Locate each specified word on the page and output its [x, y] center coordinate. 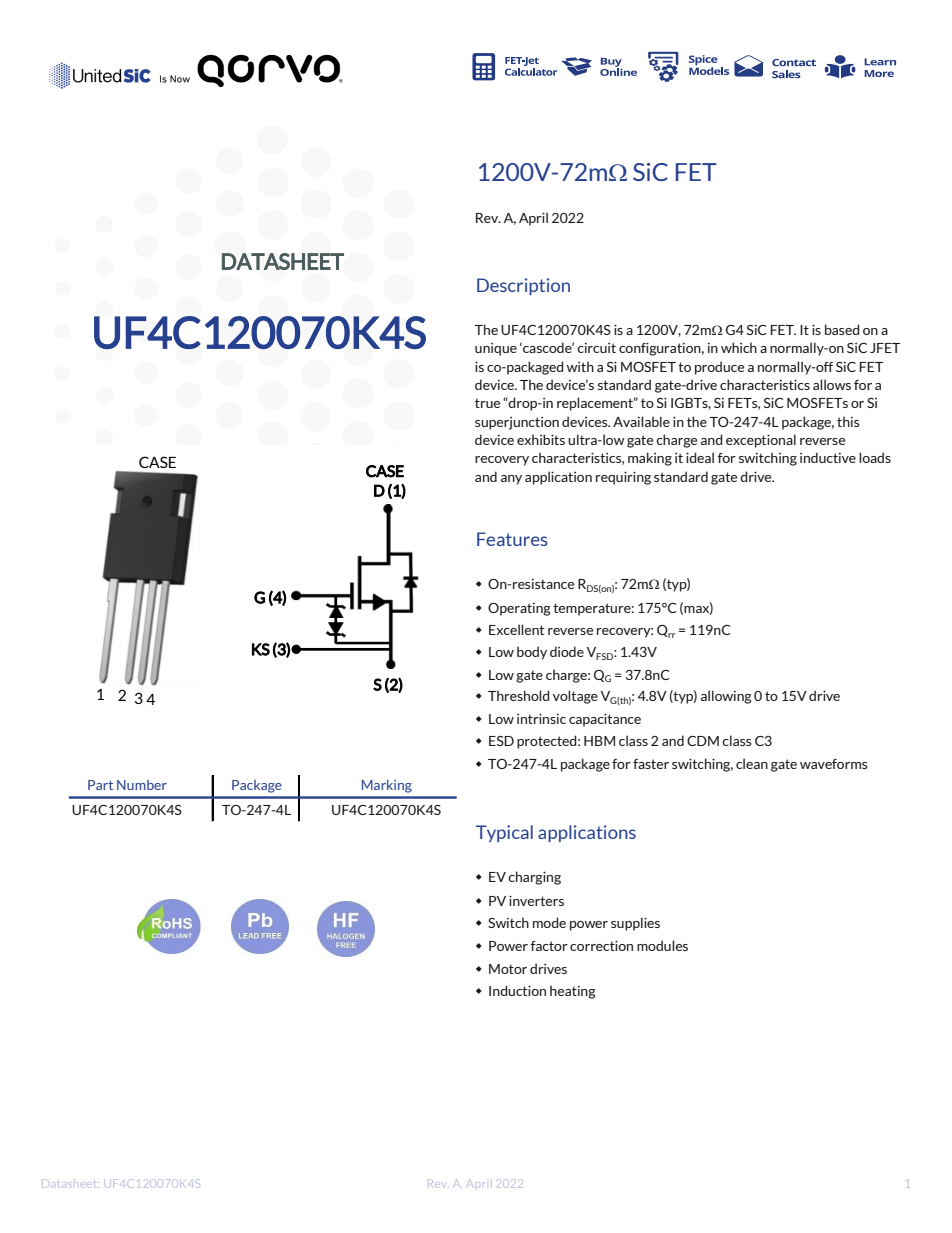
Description [523, 286]
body [532, 653]
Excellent [516, 629]
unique [496, 349]
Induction [517, 990]
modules [662, 945]
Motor [508, 969]
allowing [726, 697]
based [842, 329]
